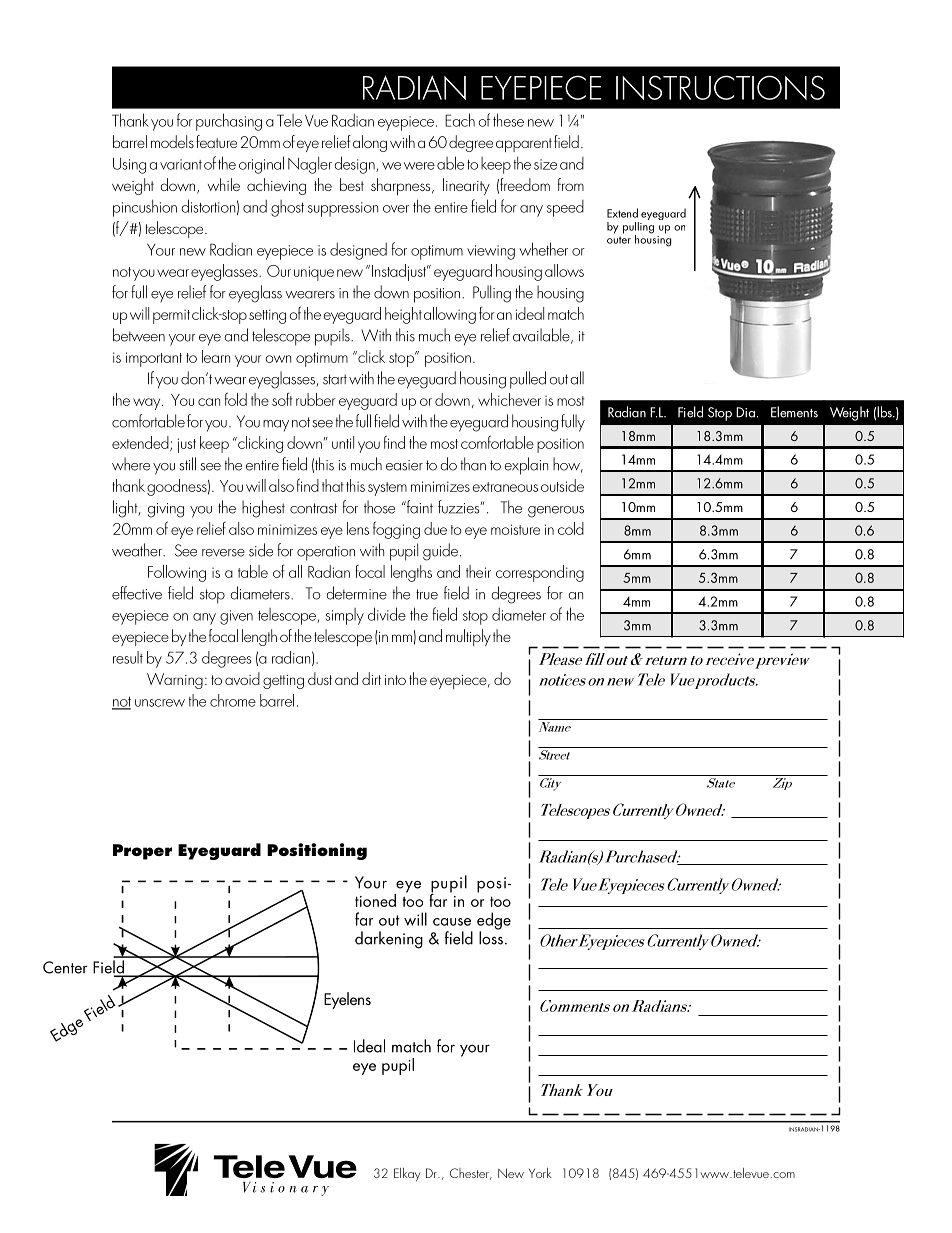 Image resolution: width=952 pixels, height=1233 pixels. Describe the element at coordinates (491, 937) in the screenshot. I see `loss` at that location.
